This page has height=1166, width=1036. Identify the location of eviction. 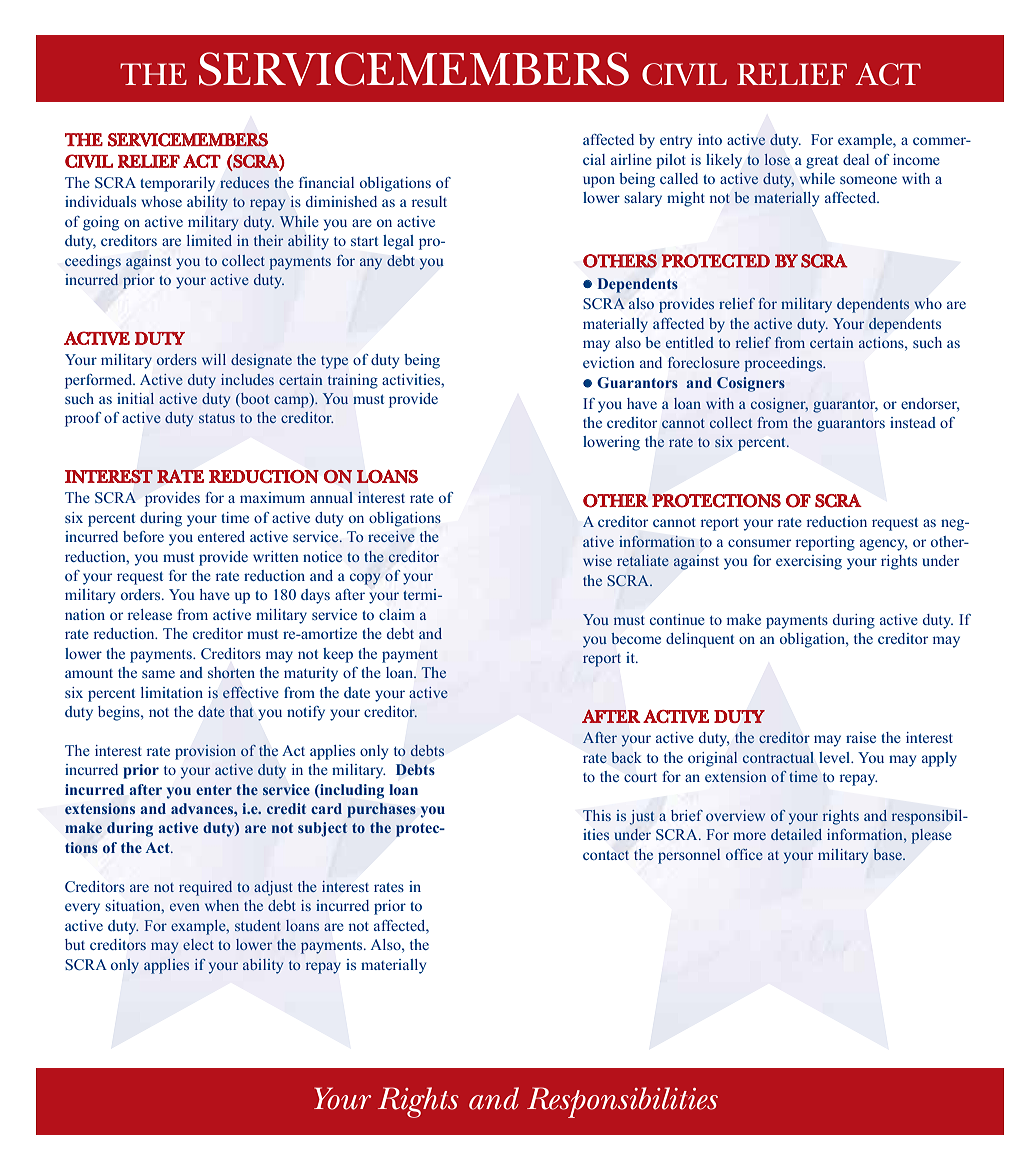
(609, 362).
